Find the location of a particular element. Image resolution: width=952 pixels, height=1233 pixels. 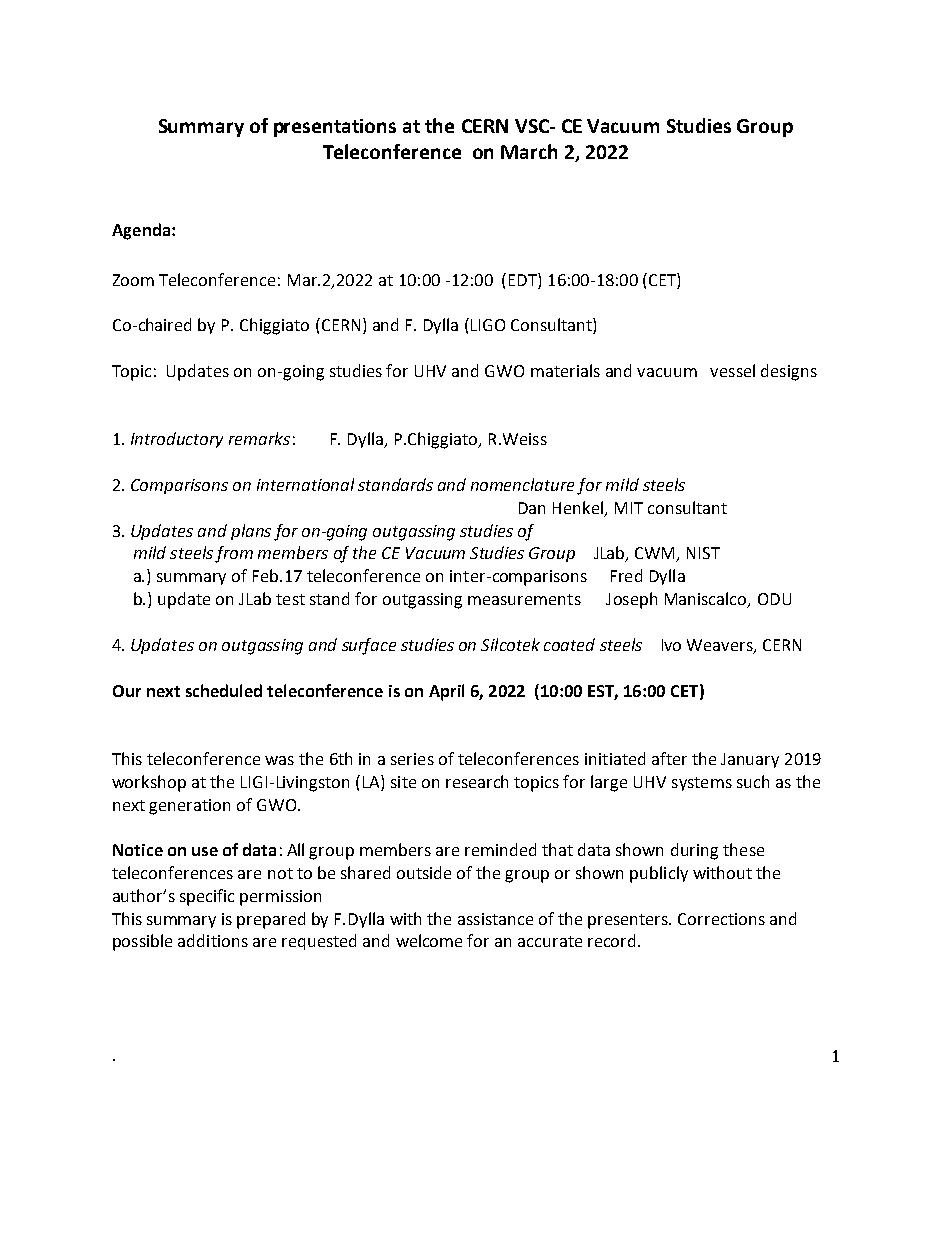

March is located at coordinates (529, 151).
